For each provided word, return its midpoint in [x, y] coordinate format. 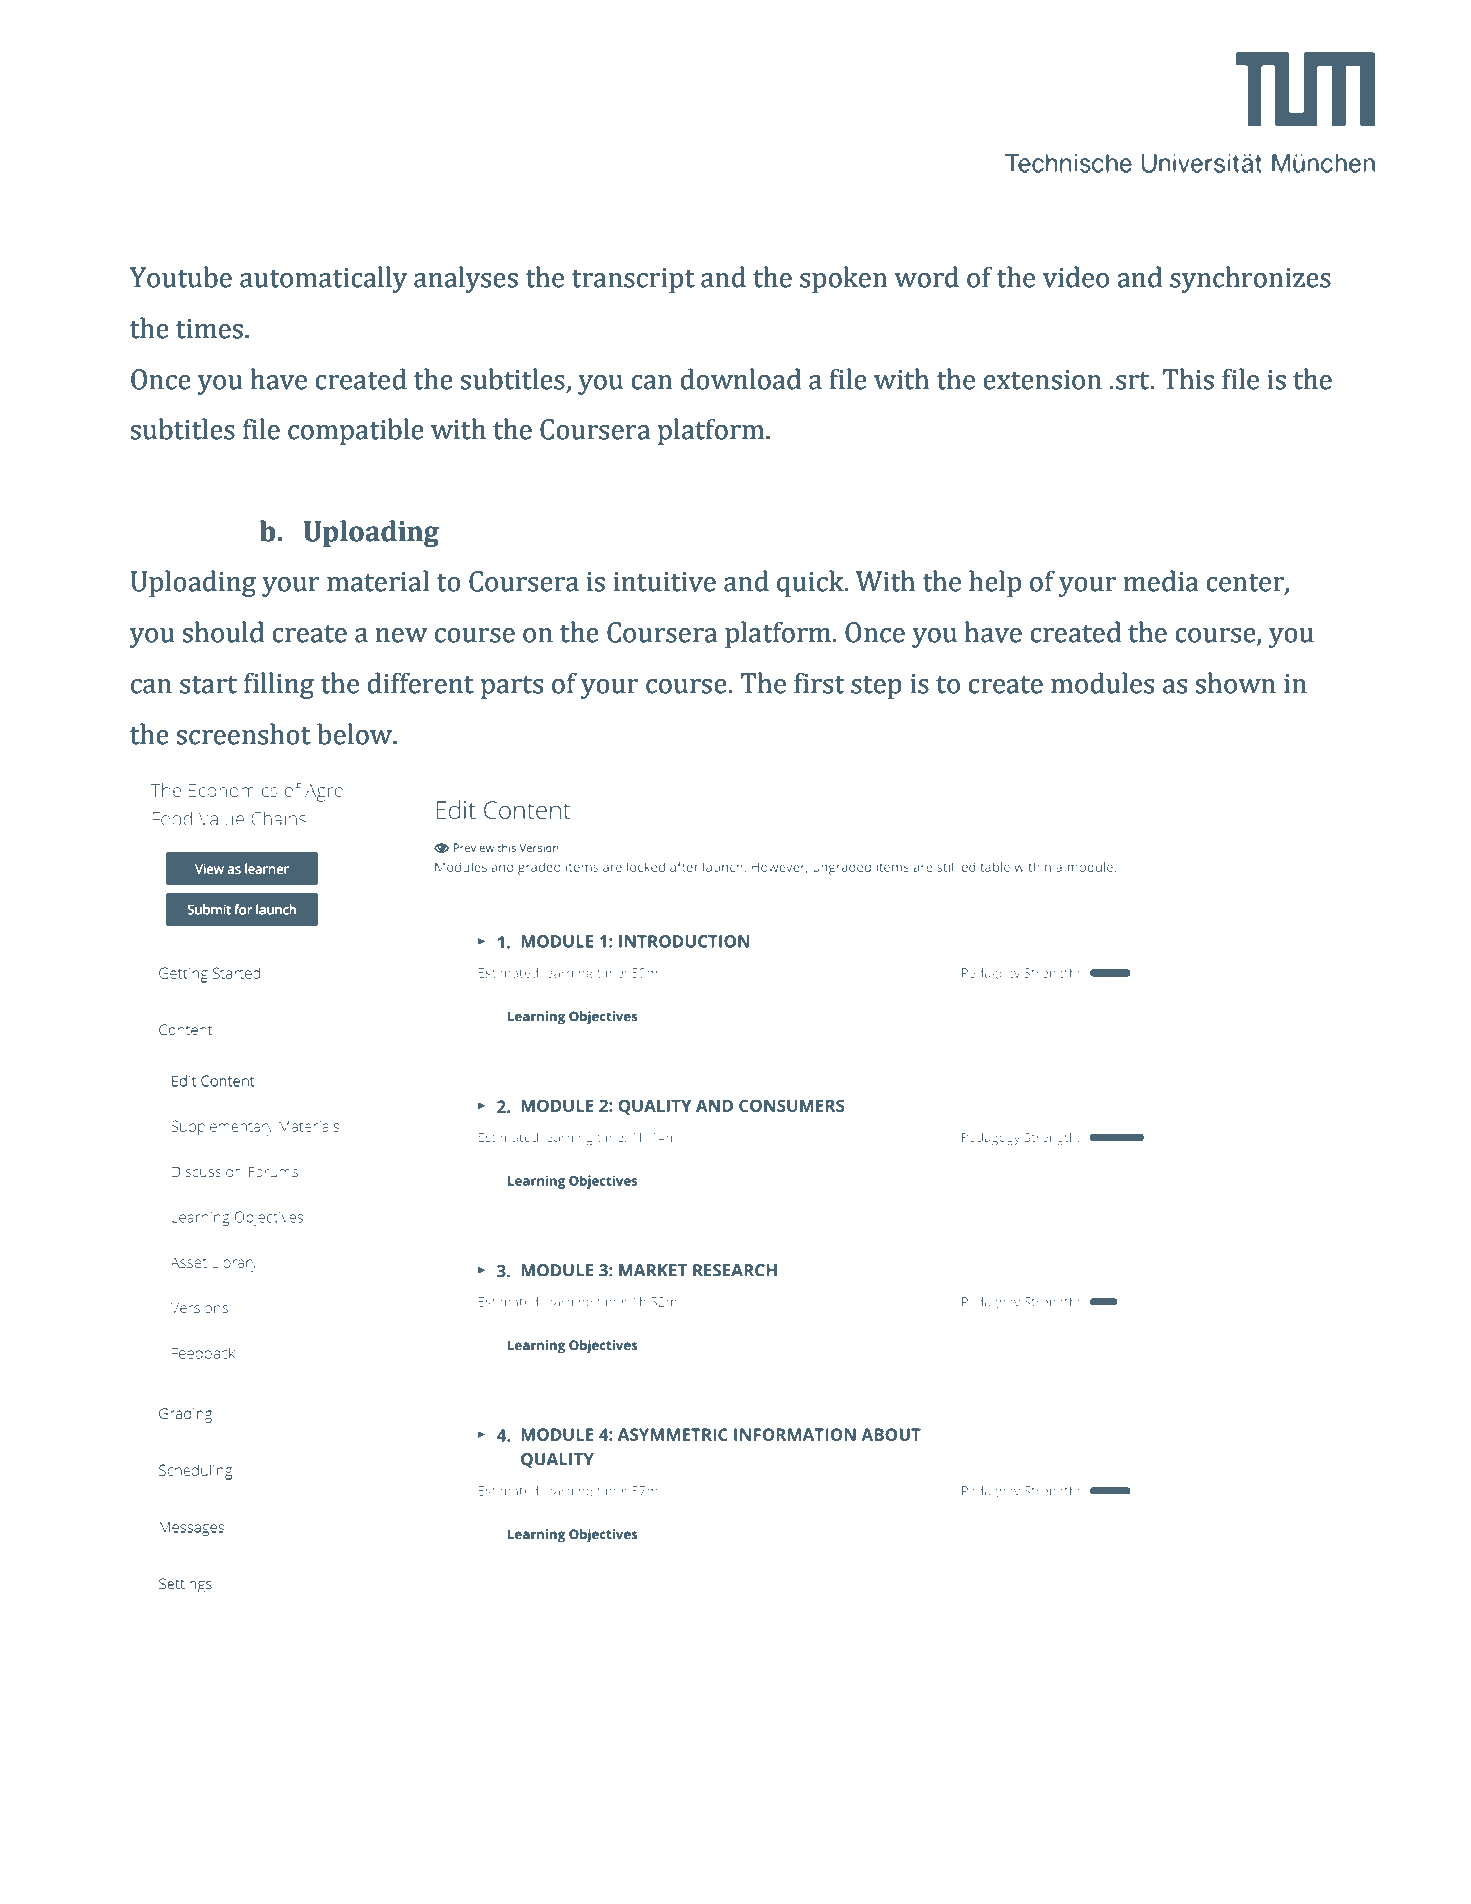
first [819, 683]
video [1076, 277]
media [1161, 581]
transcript [633, 280]
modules [1102, 683]
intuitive [665, 582]
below [356, 734]
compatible [356, 431]
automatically [323, 279]
